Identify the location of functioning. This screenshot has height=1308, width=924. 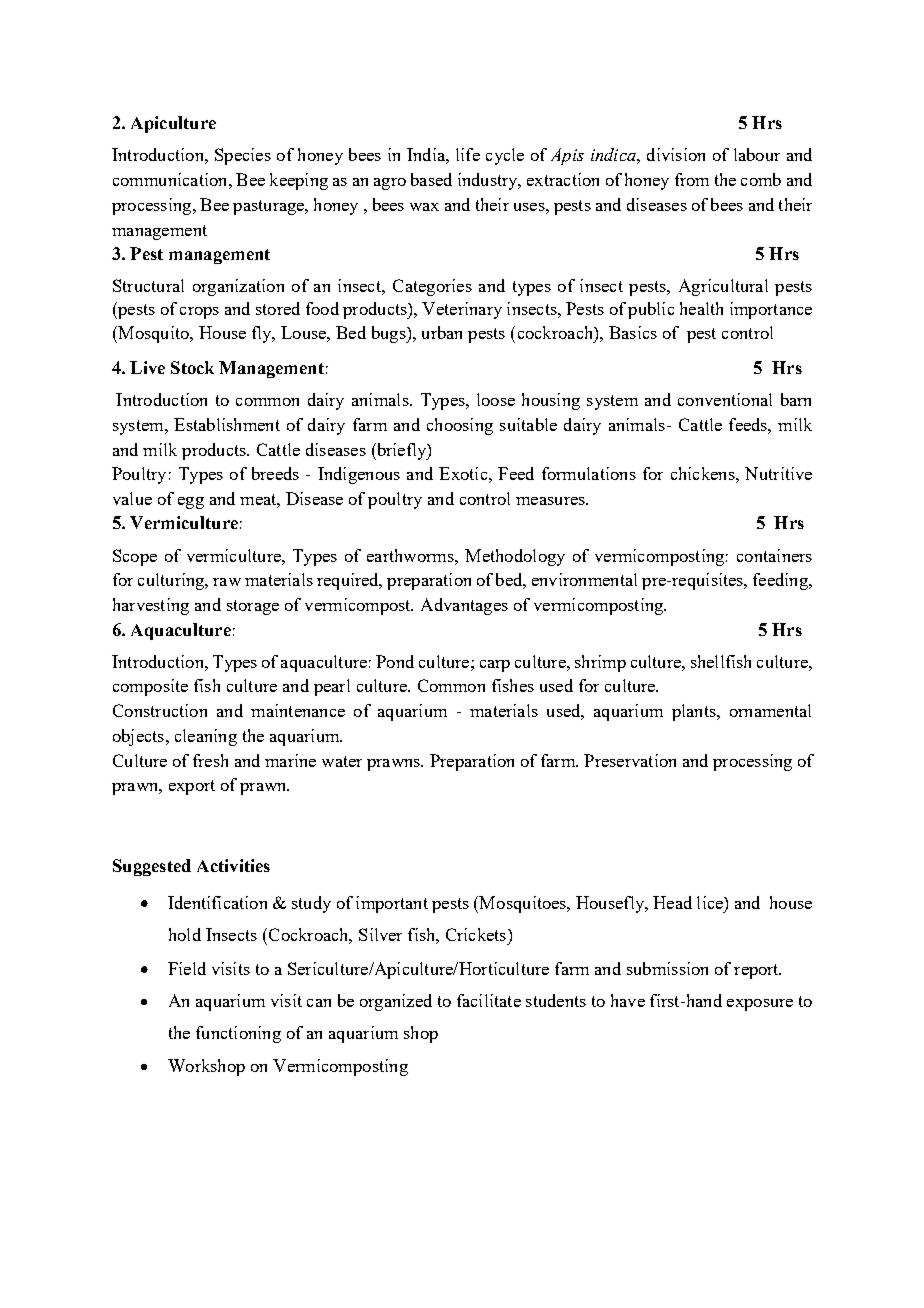
(238, 1034).
